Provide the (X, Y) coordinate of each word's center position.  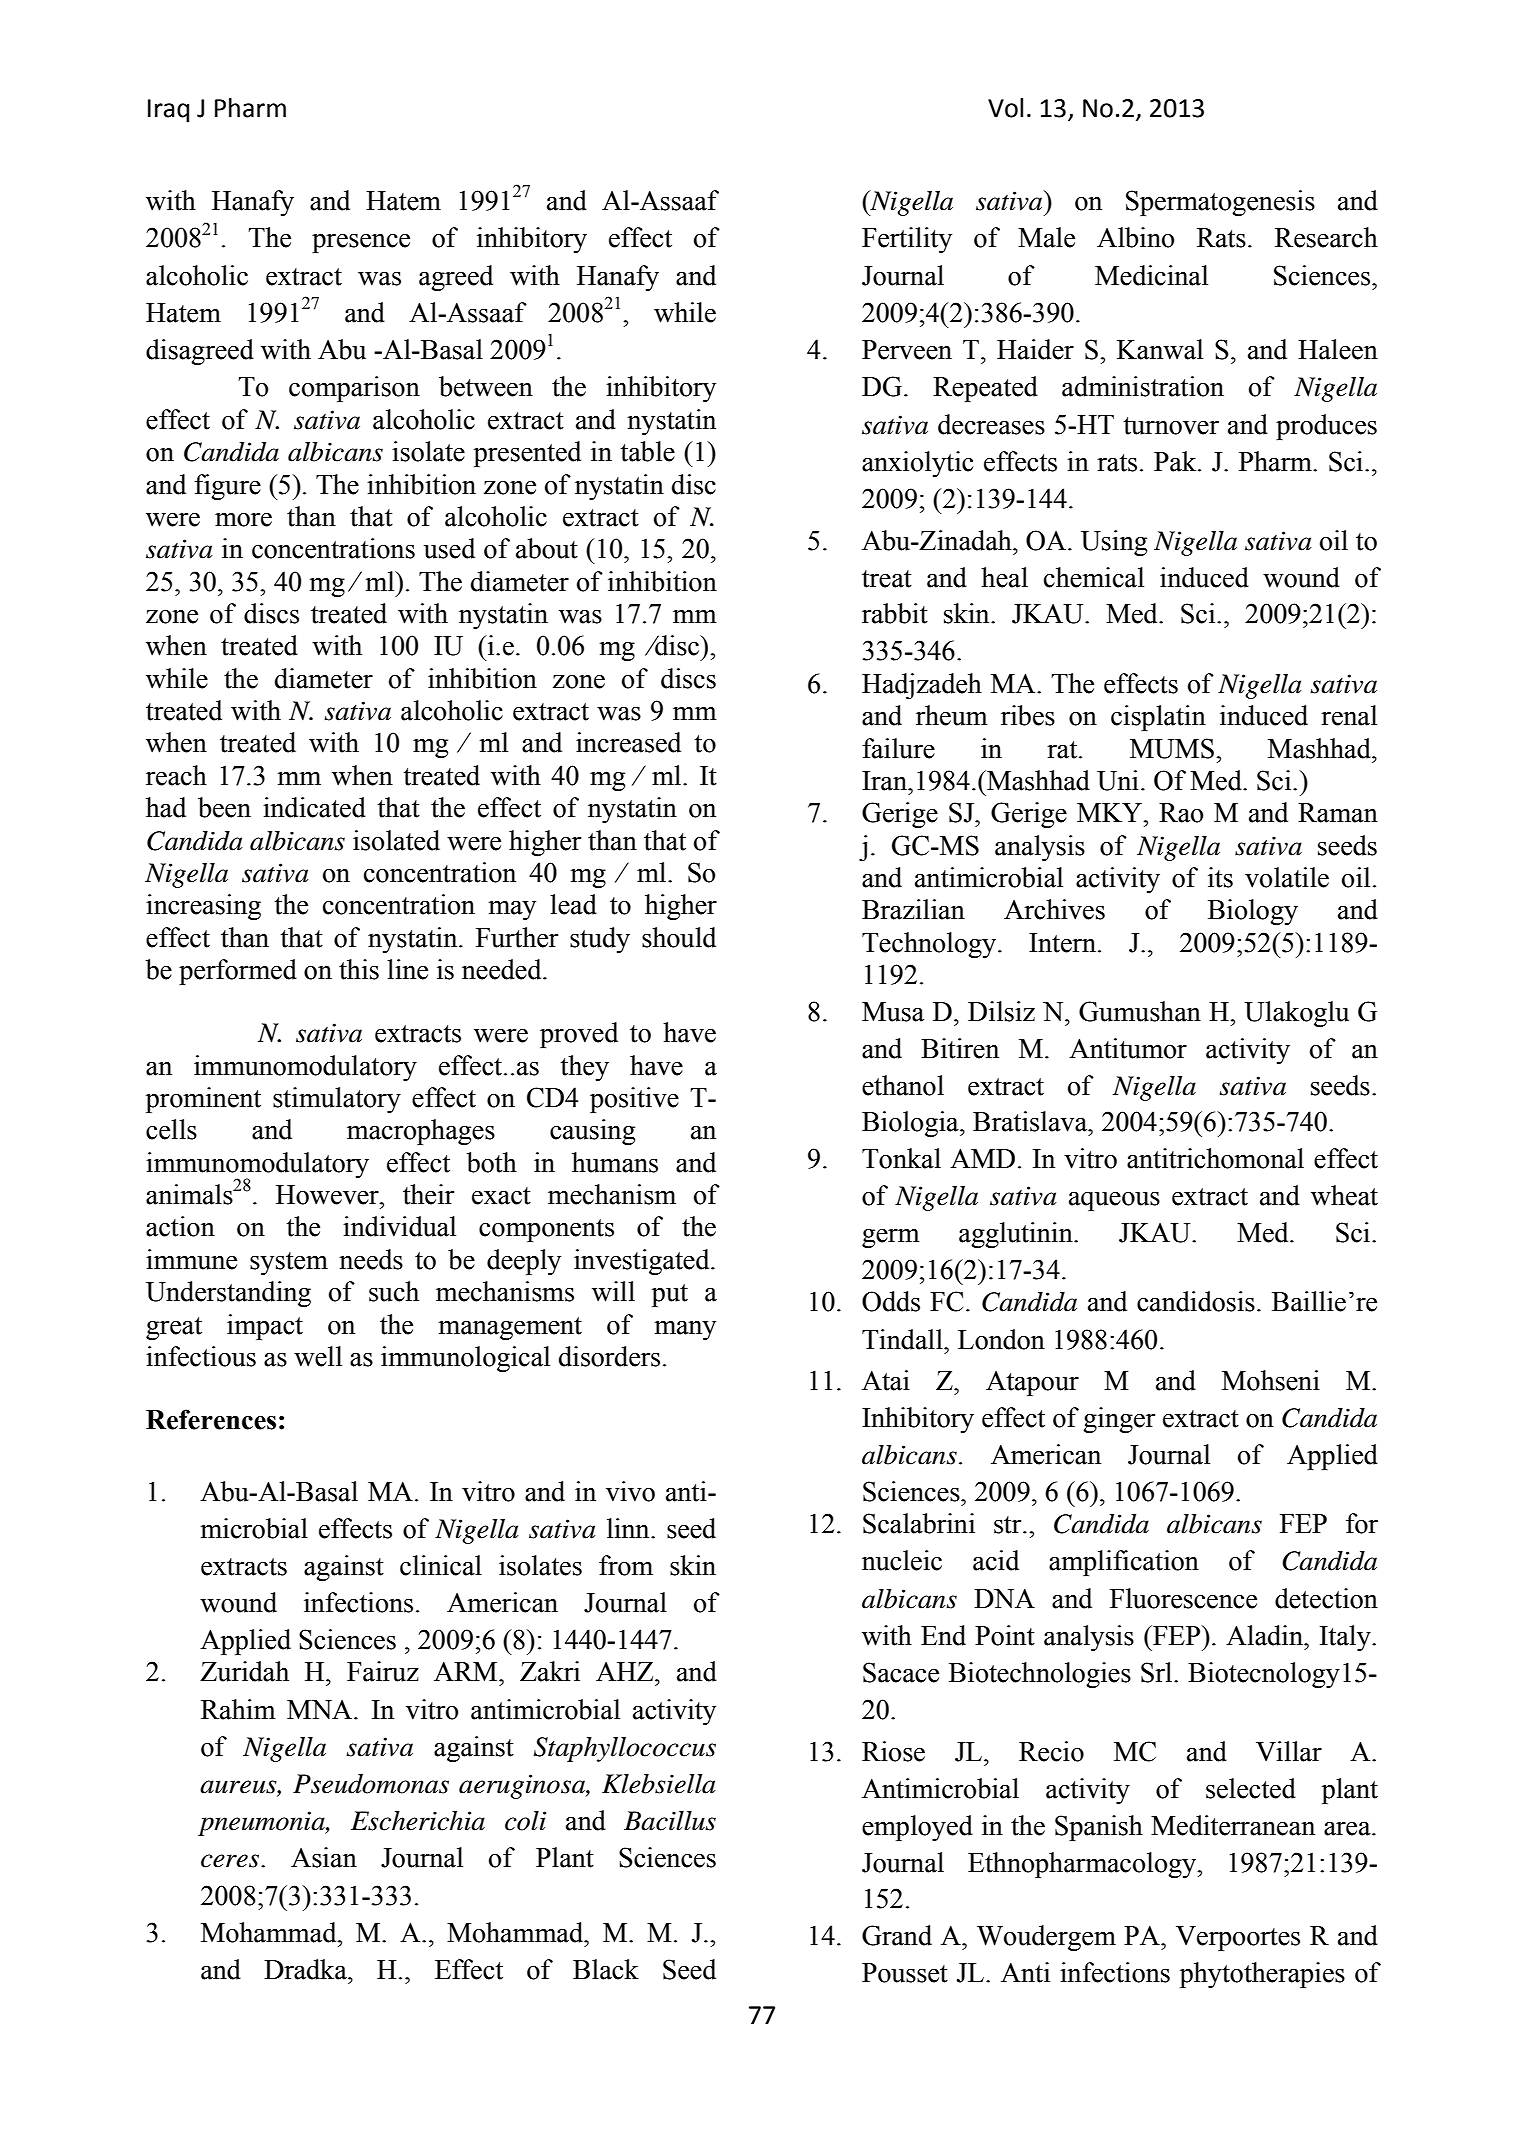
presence (361, 243)
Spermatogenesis (1220, 203)
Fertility (907, 240)
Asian (324, 1857)
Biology (1253, 912)
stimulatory (337, 1100)
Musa (893, 1012)
